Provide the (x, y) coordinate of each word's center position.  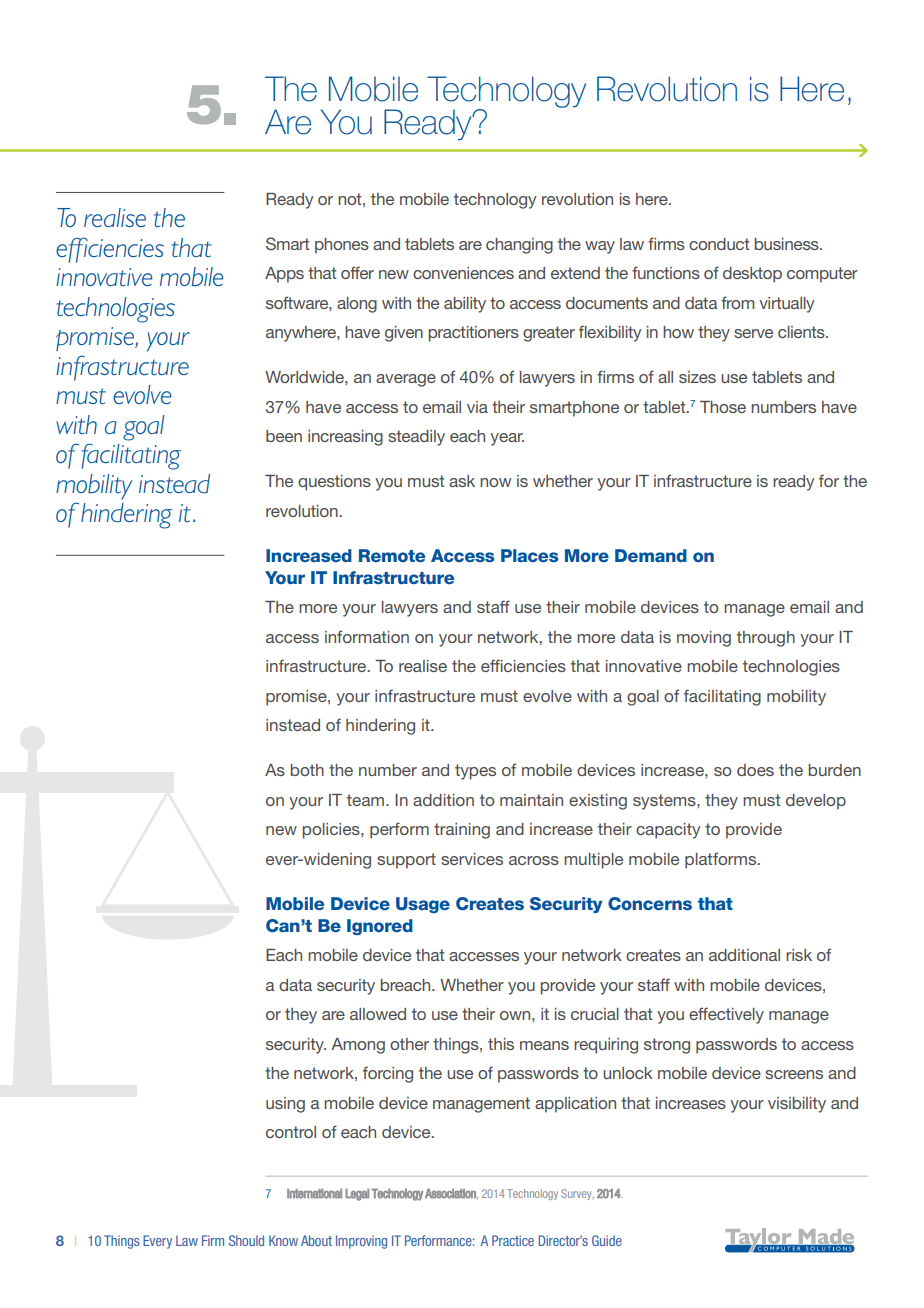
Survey (577, 1194)
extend (575, 273)
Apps (284, 275)
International (314, 1193)
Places (529, 555)
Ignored (380, 927)
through (766, 639)
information (367, 636)
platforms (722, 860)
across (534, 860)
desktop (752, 275)
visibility (797, 1105)
